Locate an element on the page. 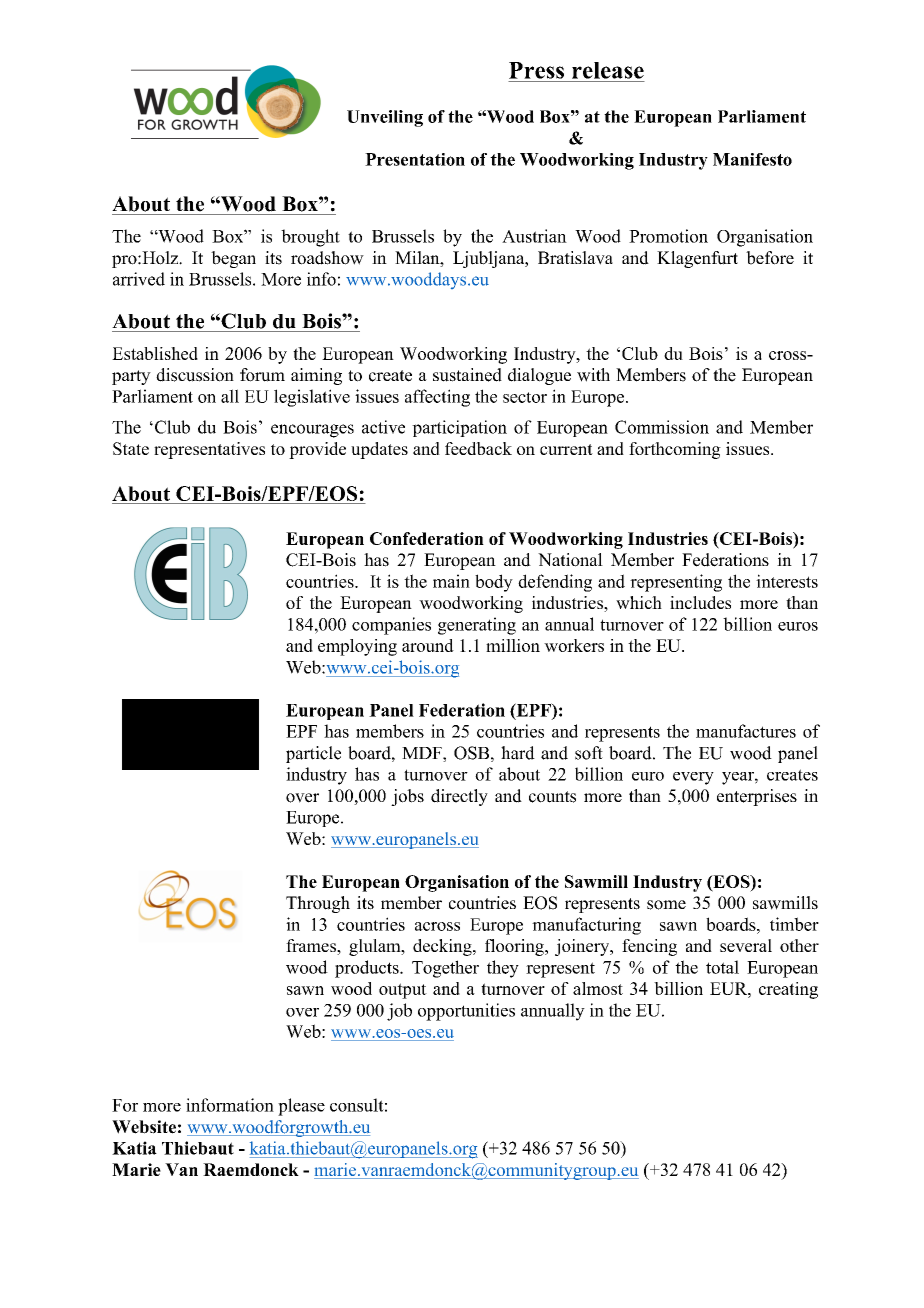 Image resolution: width=924 pixels, height=1308 pixels. opportunities is located at coordinates (466, 1012).
